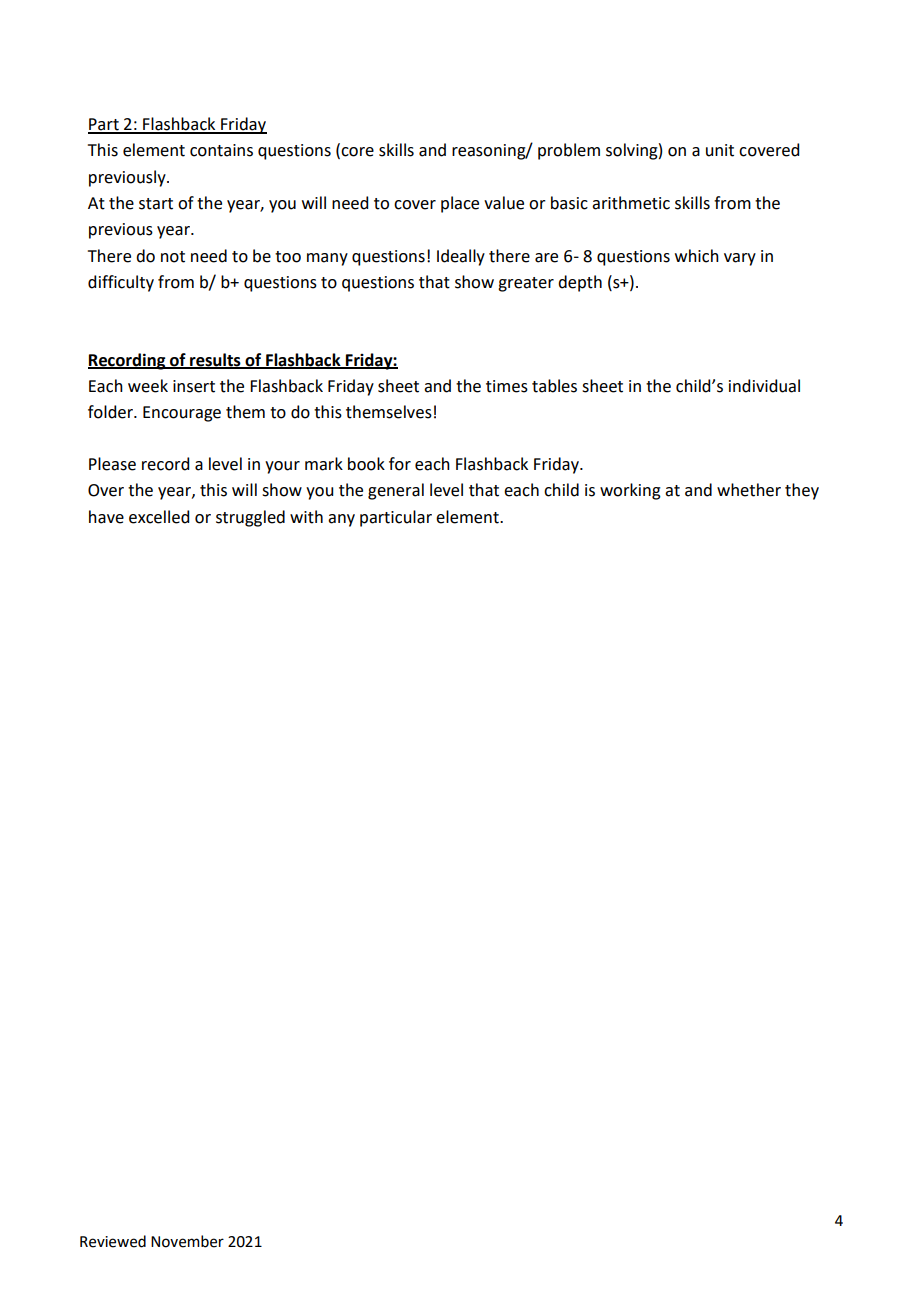 The image size is (924, 1307). What do you see at coordinates (187, 1241) in the document?
I see `November` at bounding box center [187, 1241].
